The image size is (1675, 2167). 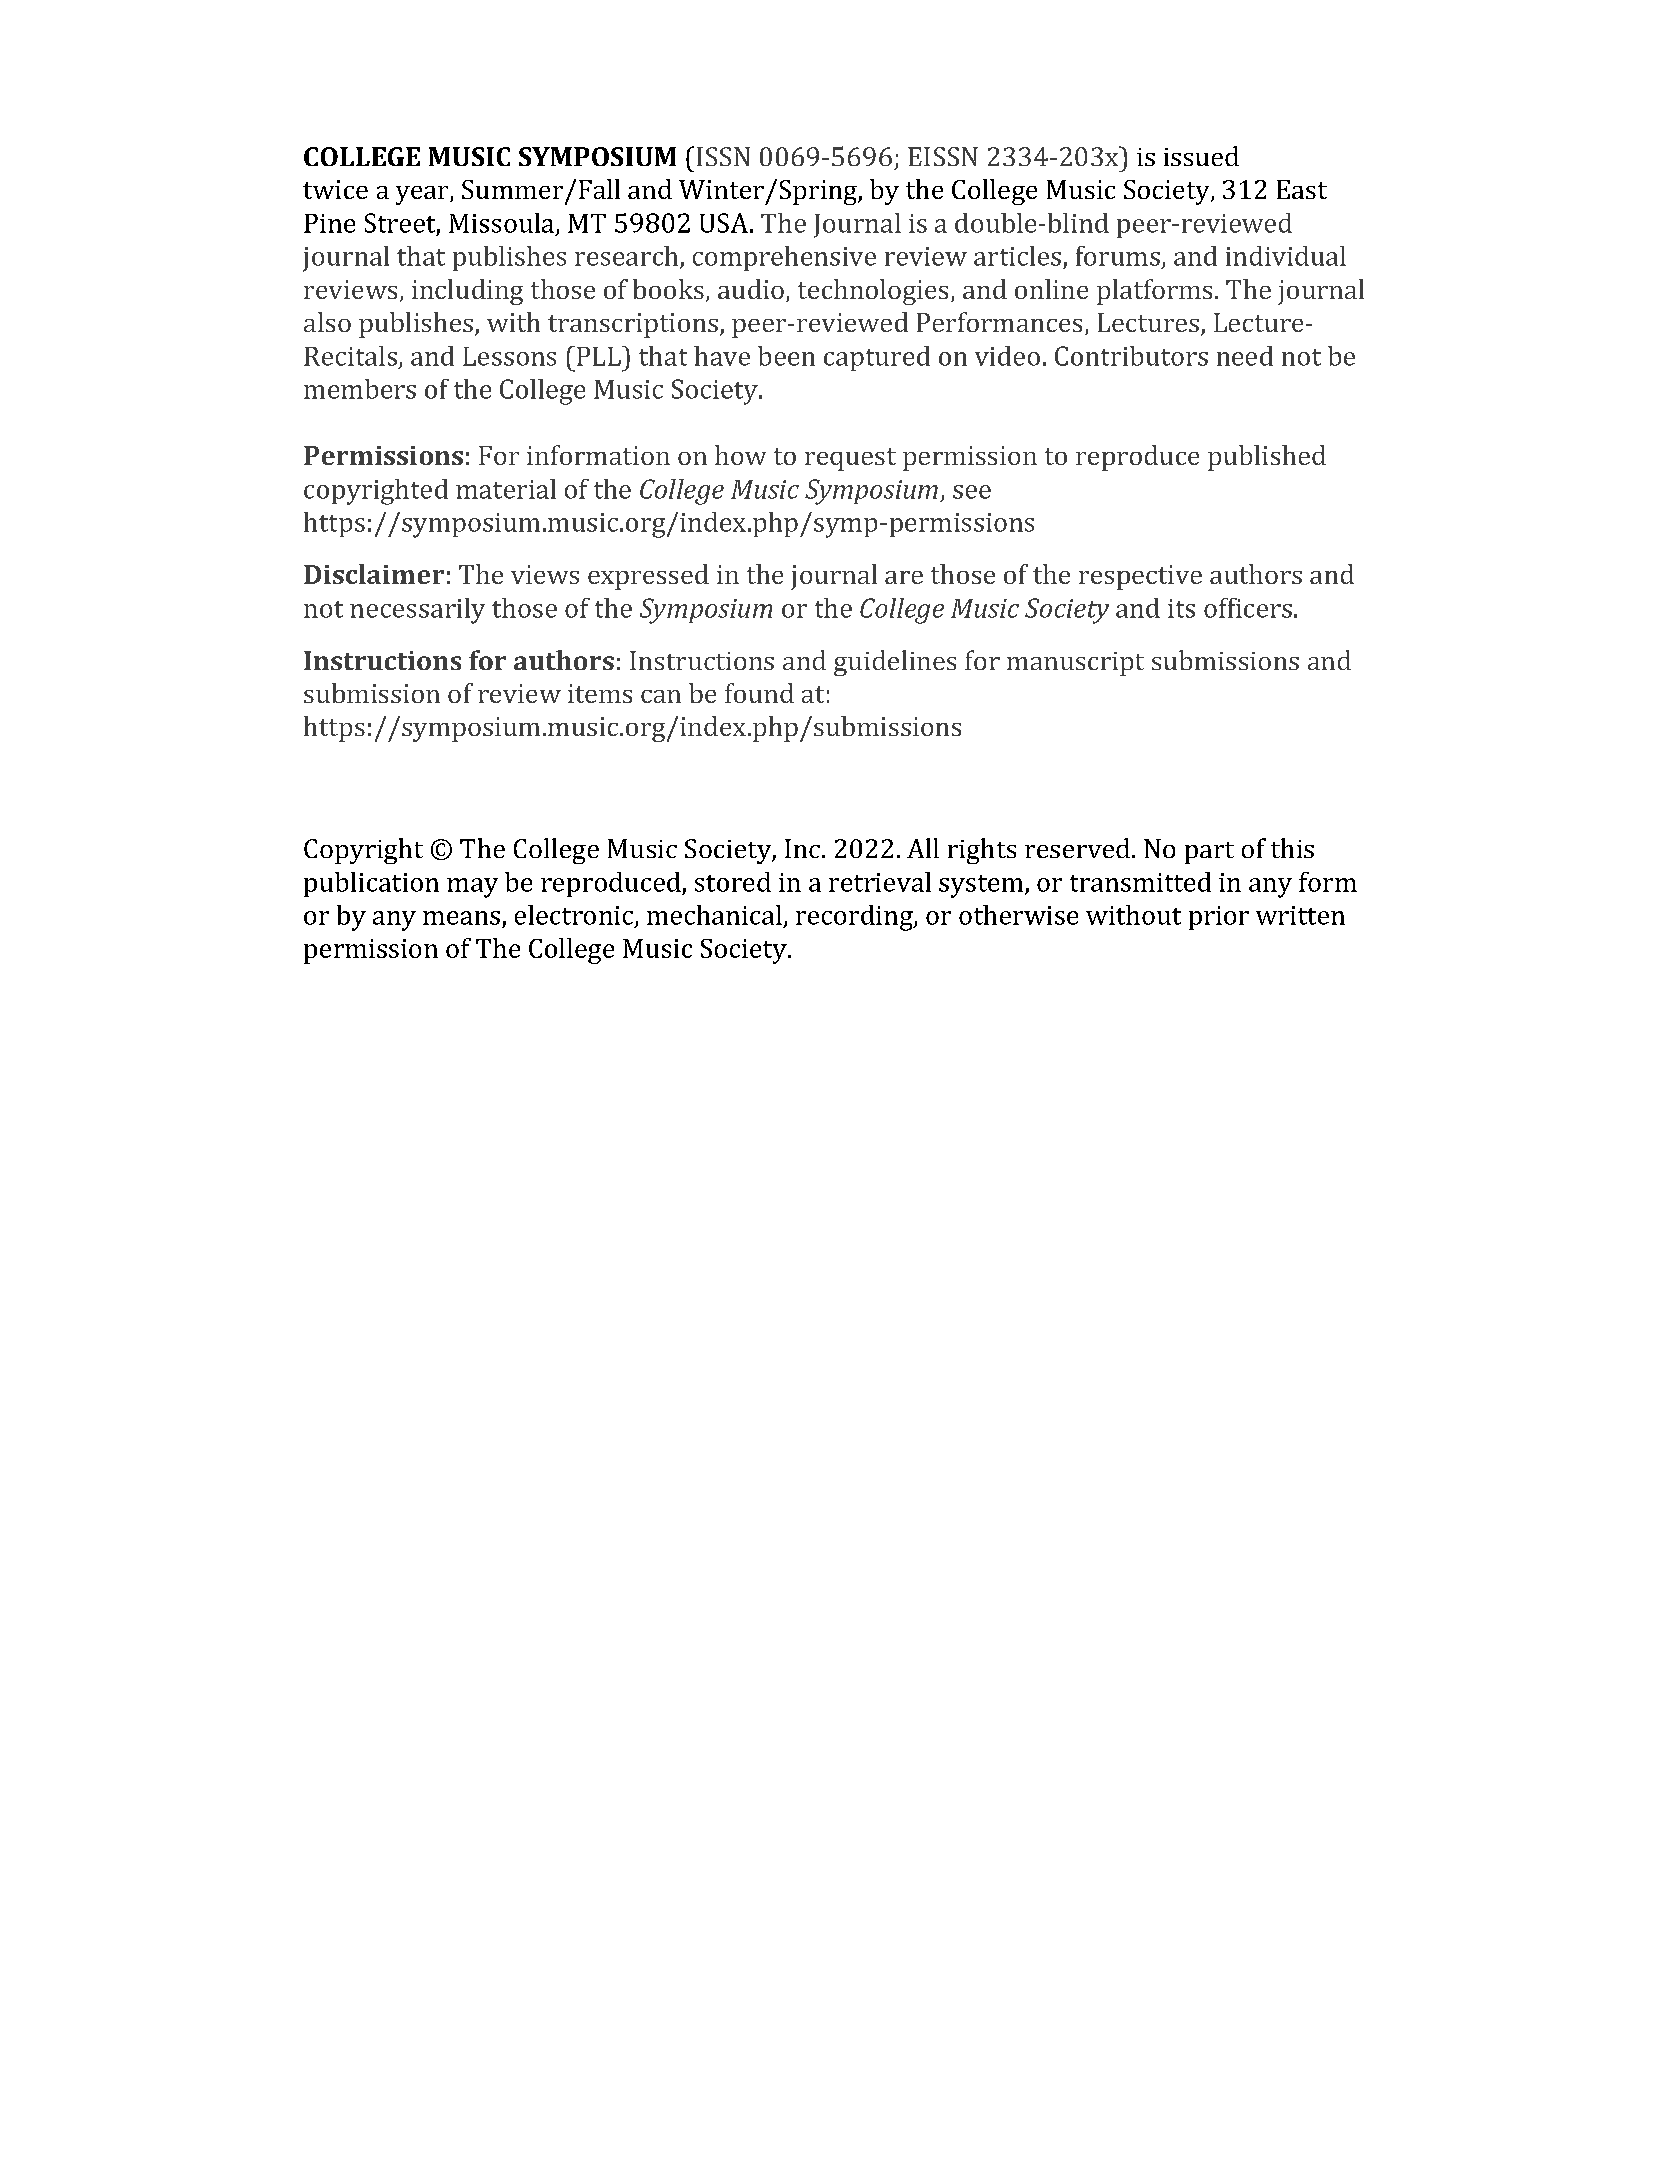 I want to click on year, so click(x=423, y=195).
